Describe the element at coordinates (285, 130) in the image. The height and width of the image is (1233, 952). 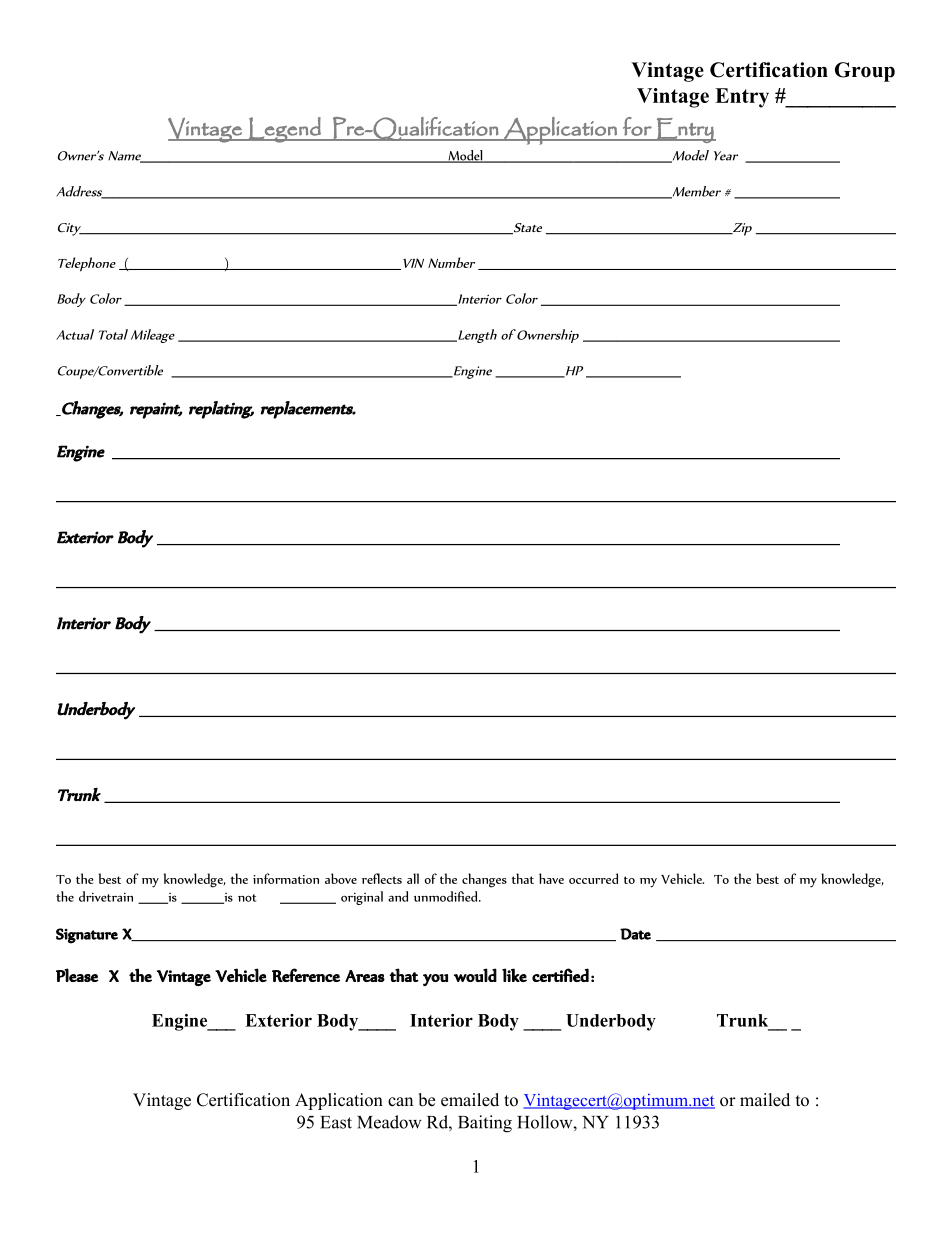
I see `Legend` at that location.
